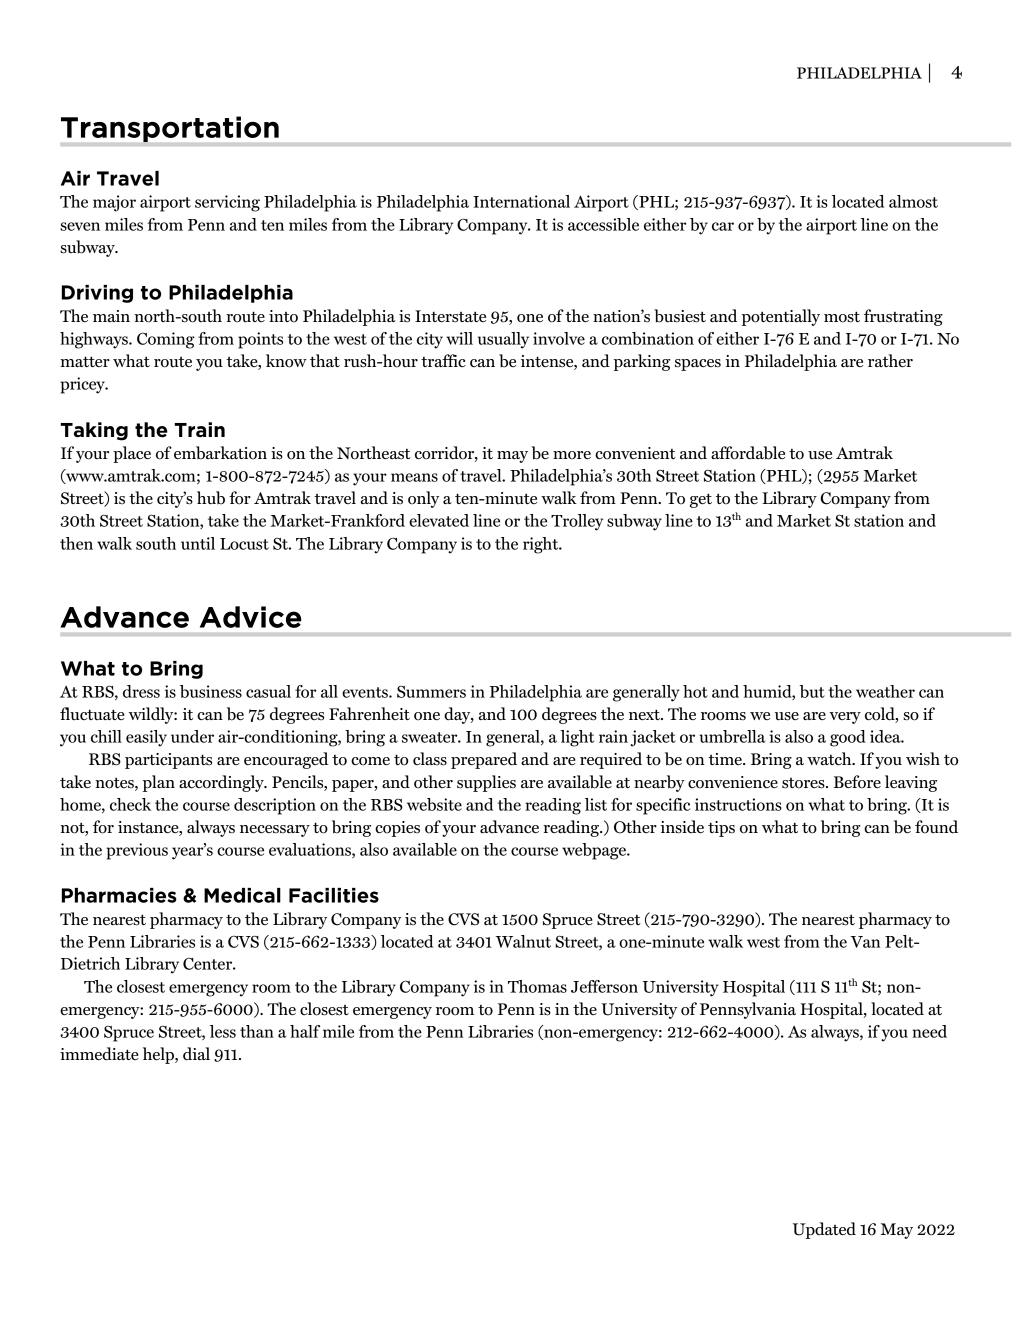 The width and height of the image is (1023, 1324). Describe the element at coordinates (595, 851) in the image. I see `webpage` at that location.
